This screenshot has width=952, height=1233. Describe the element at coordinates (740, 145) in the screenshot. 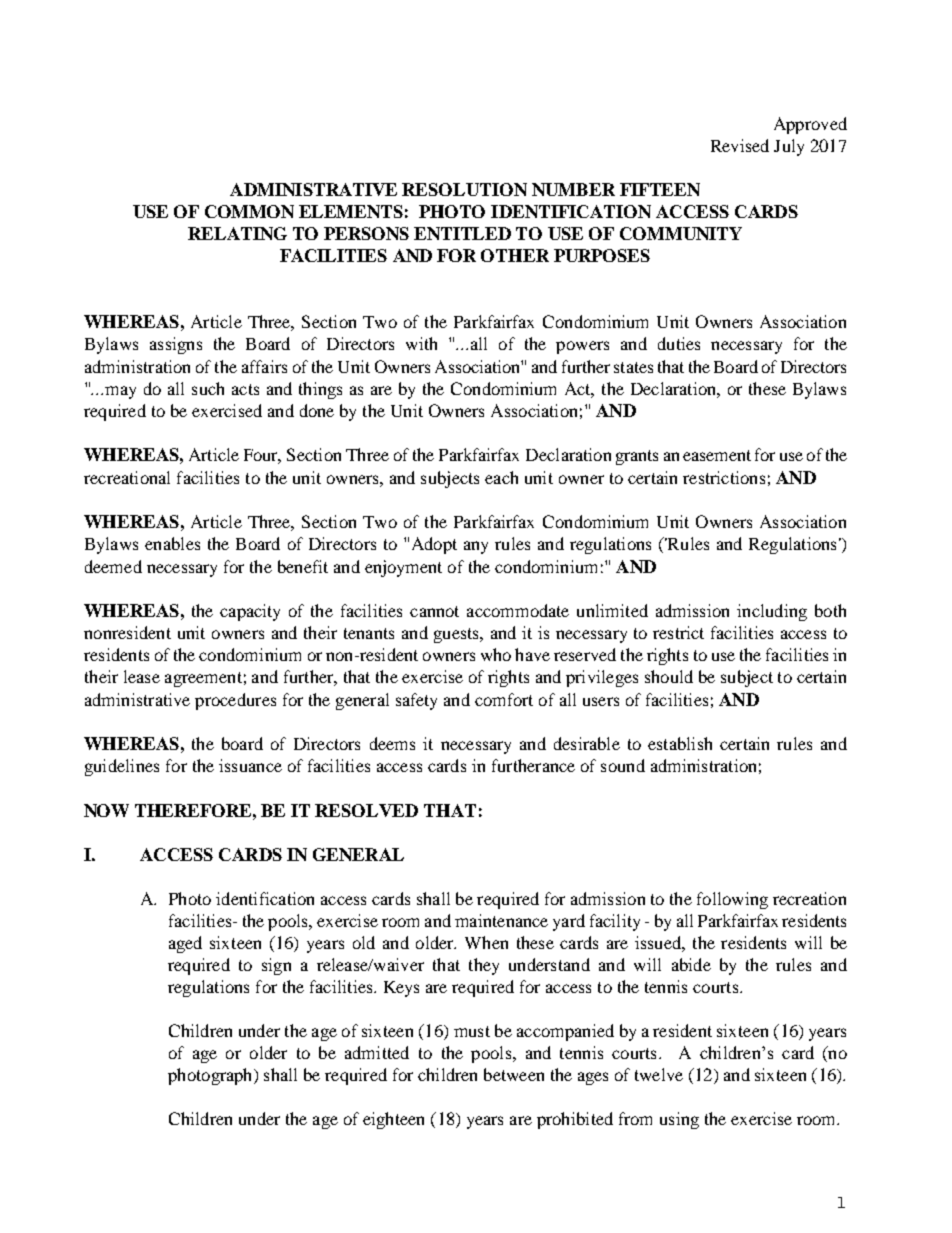

I see `Revised` at that location.
